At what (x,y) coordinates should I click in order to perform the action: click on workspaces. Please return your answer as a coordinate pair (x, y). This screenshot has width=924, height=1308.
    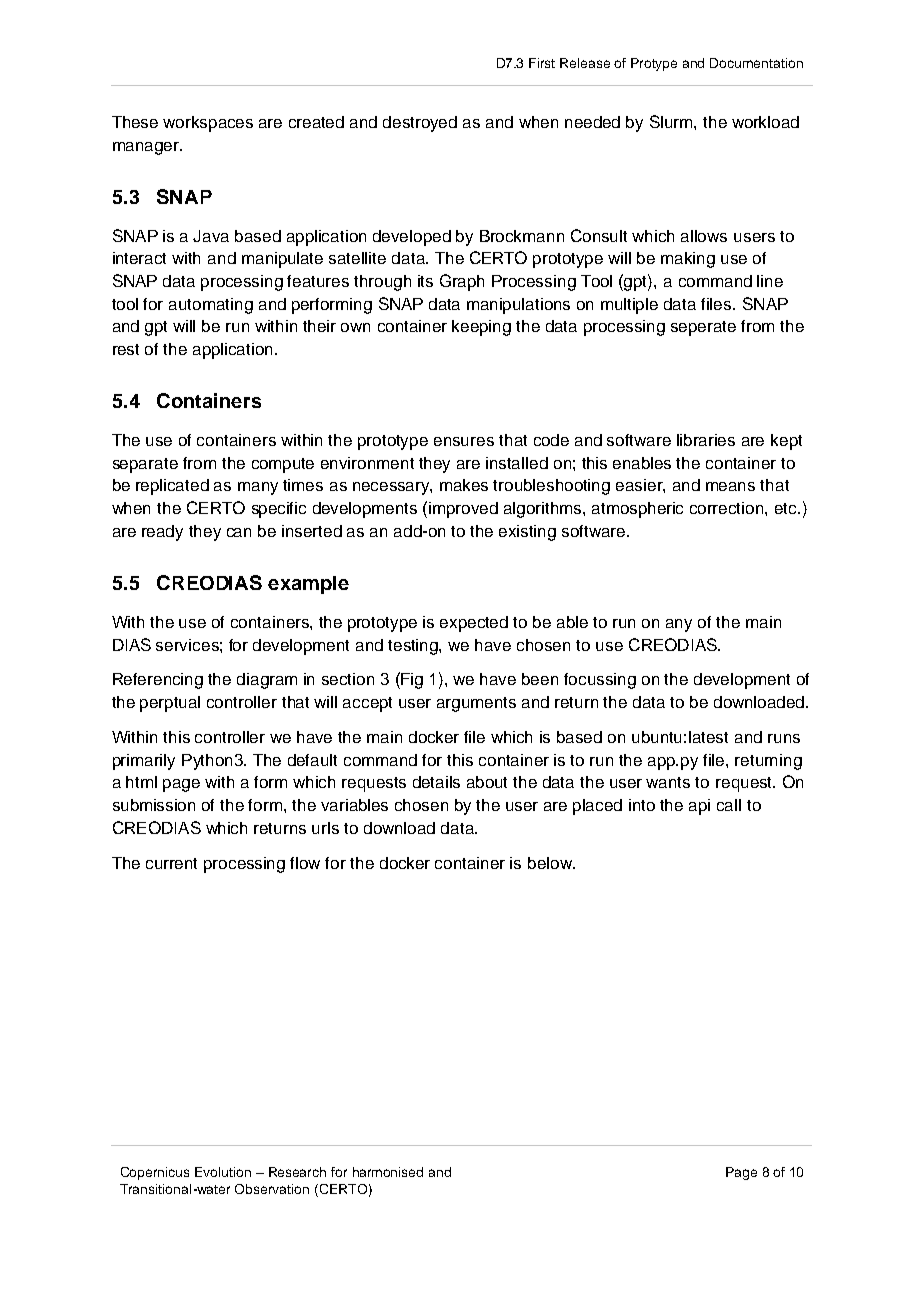
    Looking at the image, I should click on (208, 124).
